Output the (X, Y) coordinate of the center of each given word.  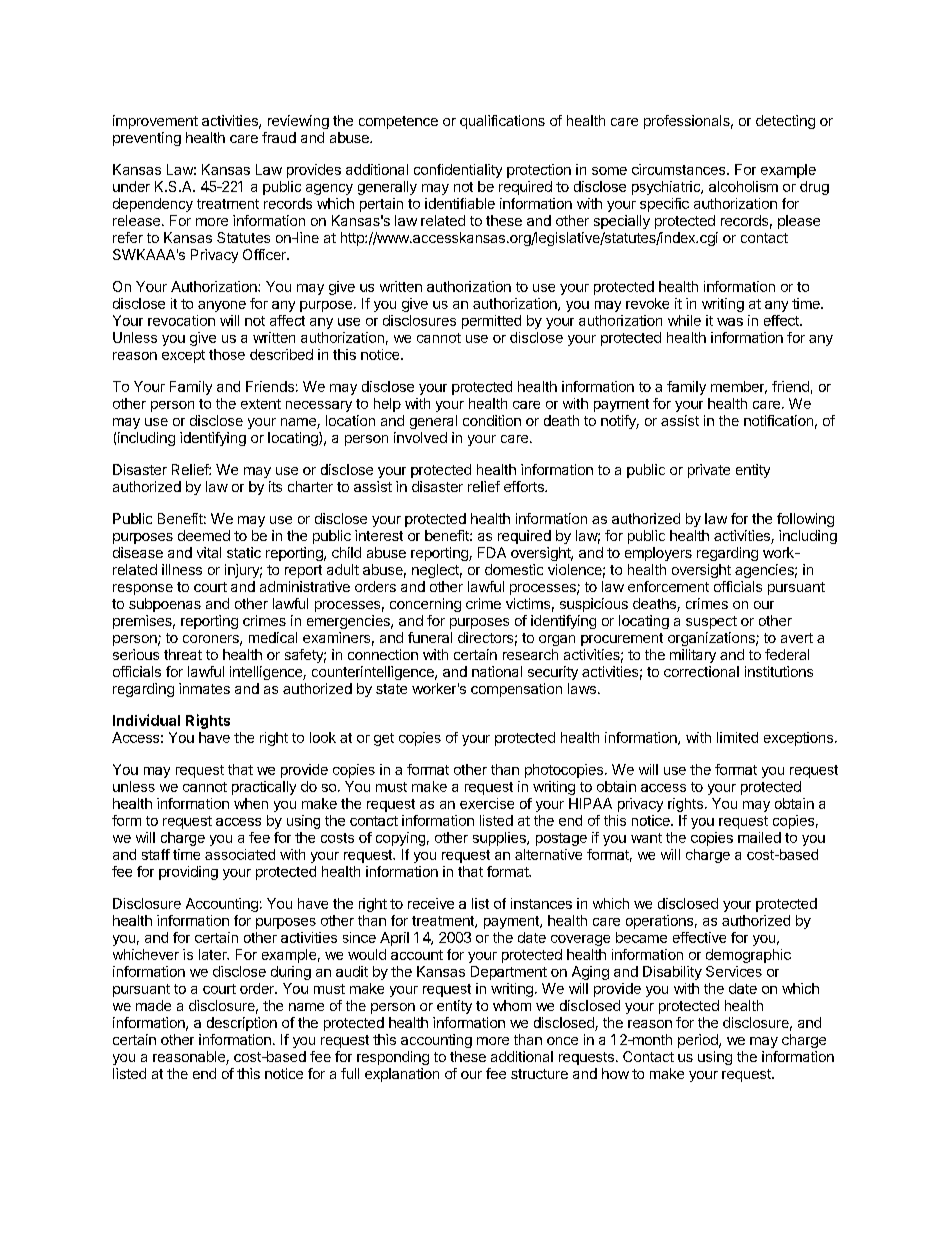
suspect (711, 622)
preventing (147, 139)
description (242, 1024)
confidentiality (458, 171)
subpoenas (165, 605)
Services (734, 971)
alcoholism (743, 186)
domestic (514, 569)
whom (512, 1005)
